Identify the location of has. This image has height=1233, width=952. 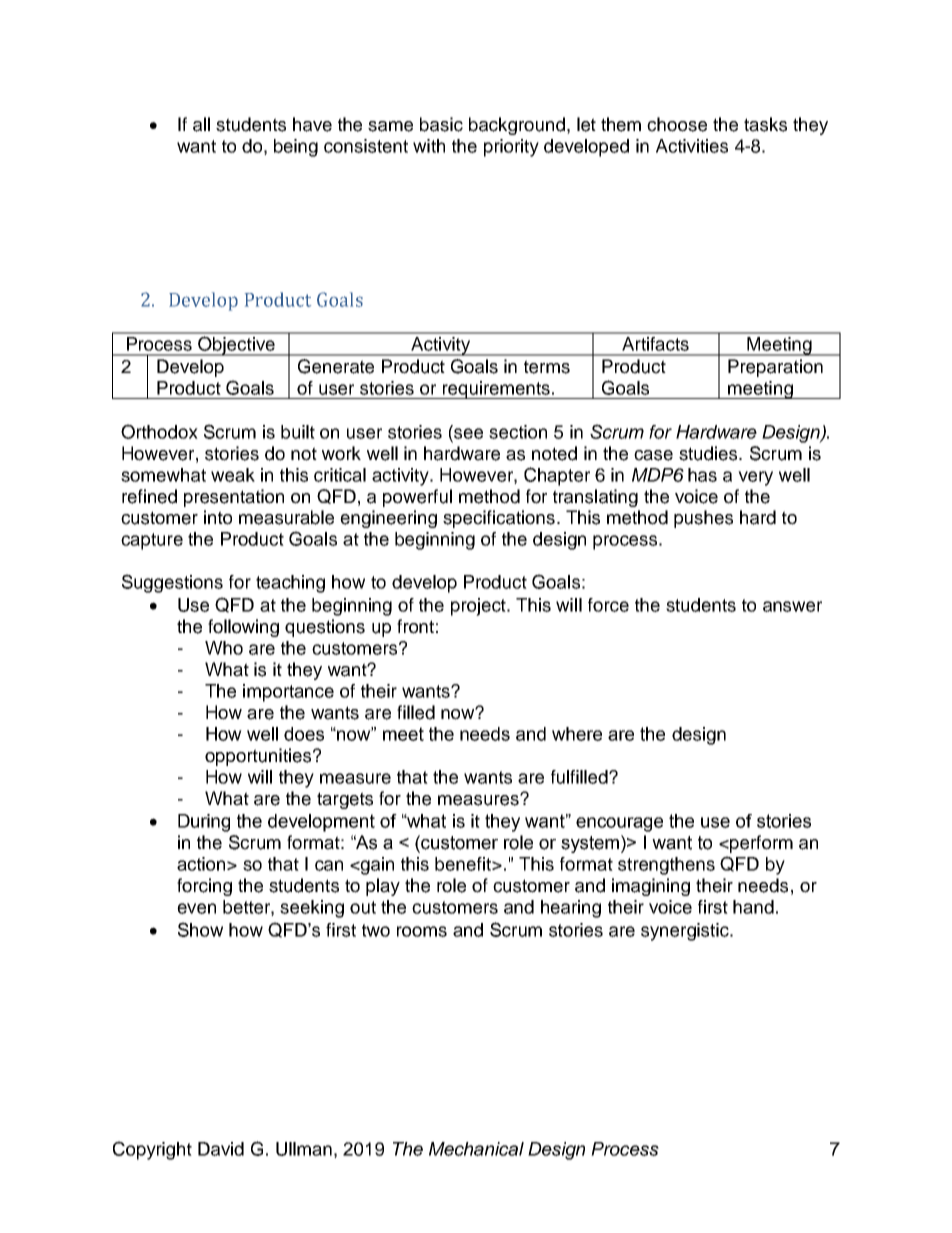
(702, 475).
